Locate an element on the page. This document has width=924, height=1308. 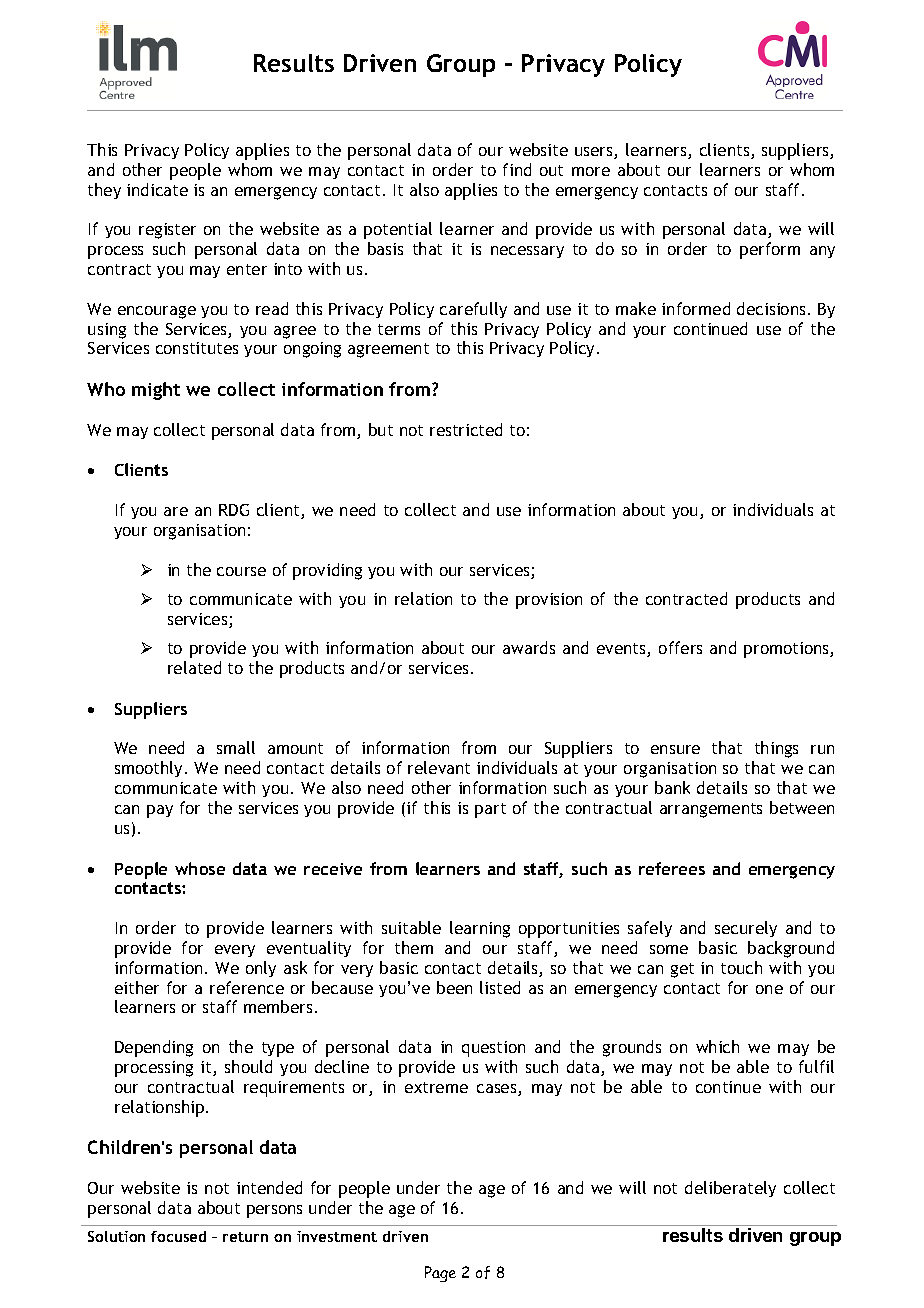
perform is located at coordinates (770, 250).
